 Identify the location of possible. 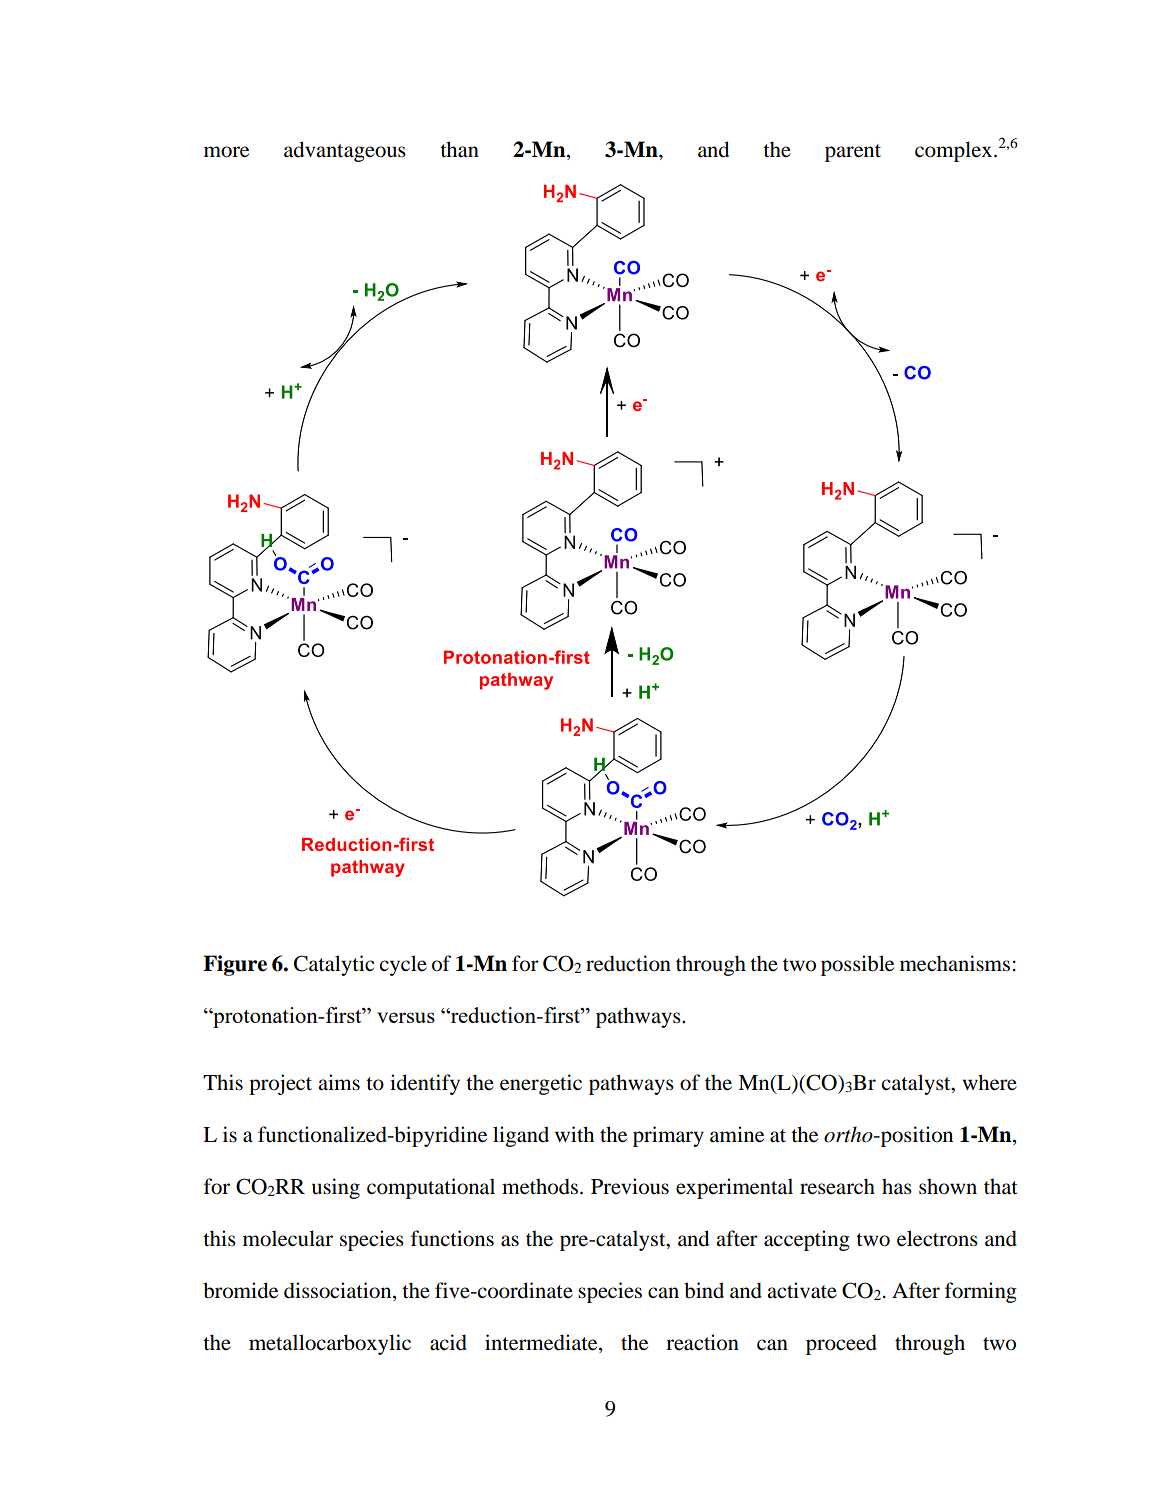
(857, 965).
